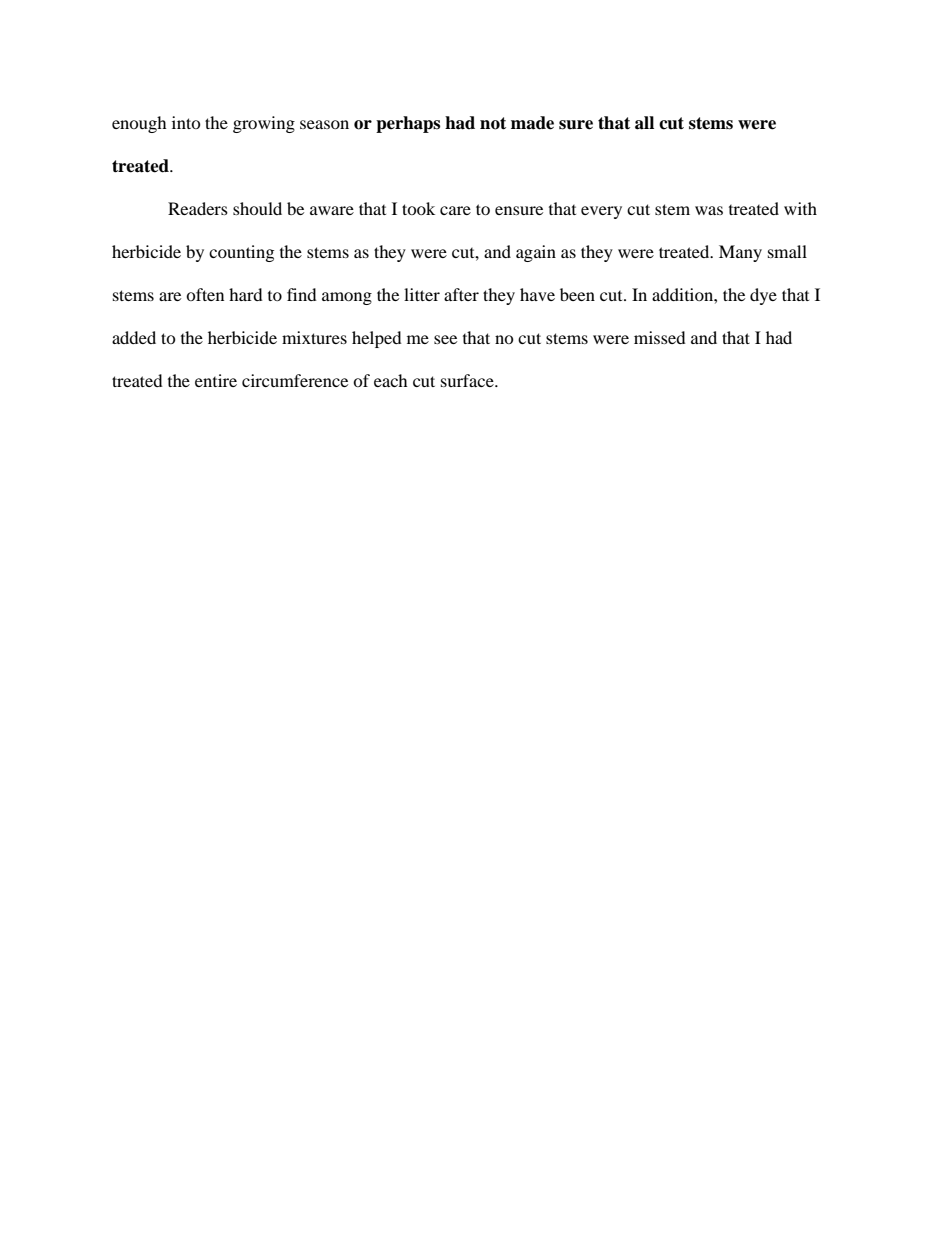  Describe the element at coordinates (532, 123) in the image. I see `made` at that location.
